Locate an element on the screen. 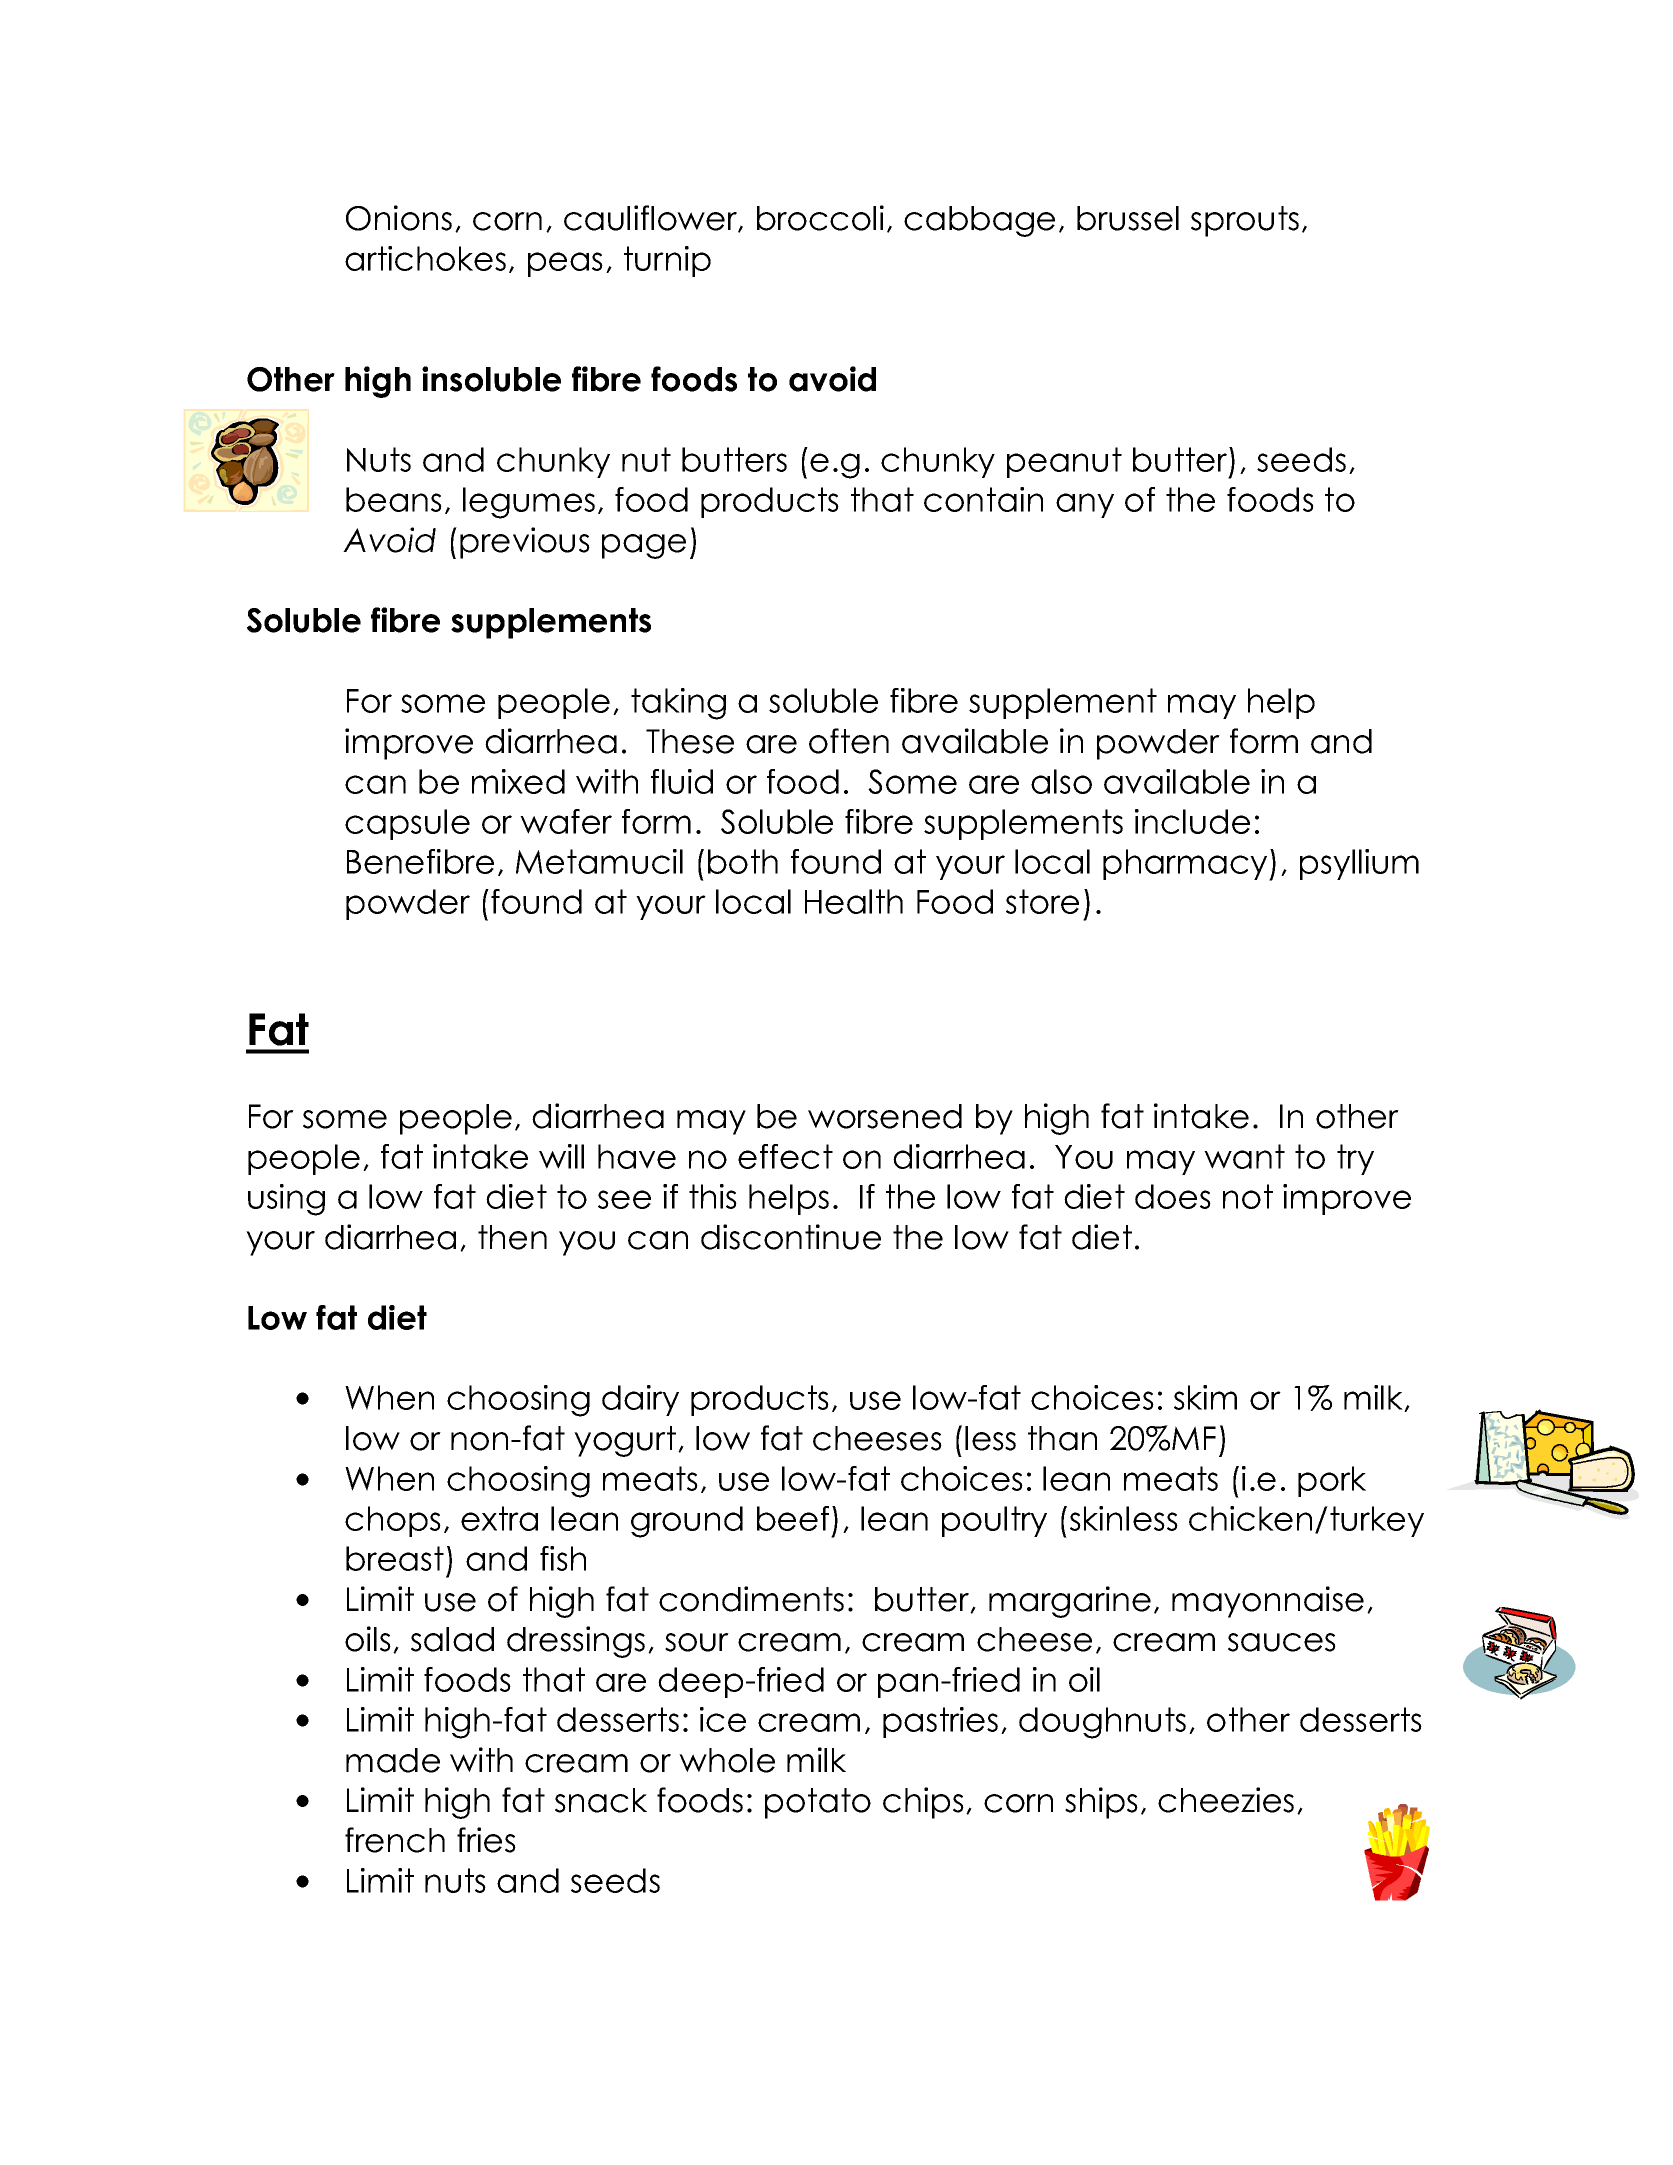 The height and width of the screenshot is (2165, 1673). skim is located at coordinates (1205, 1397).
